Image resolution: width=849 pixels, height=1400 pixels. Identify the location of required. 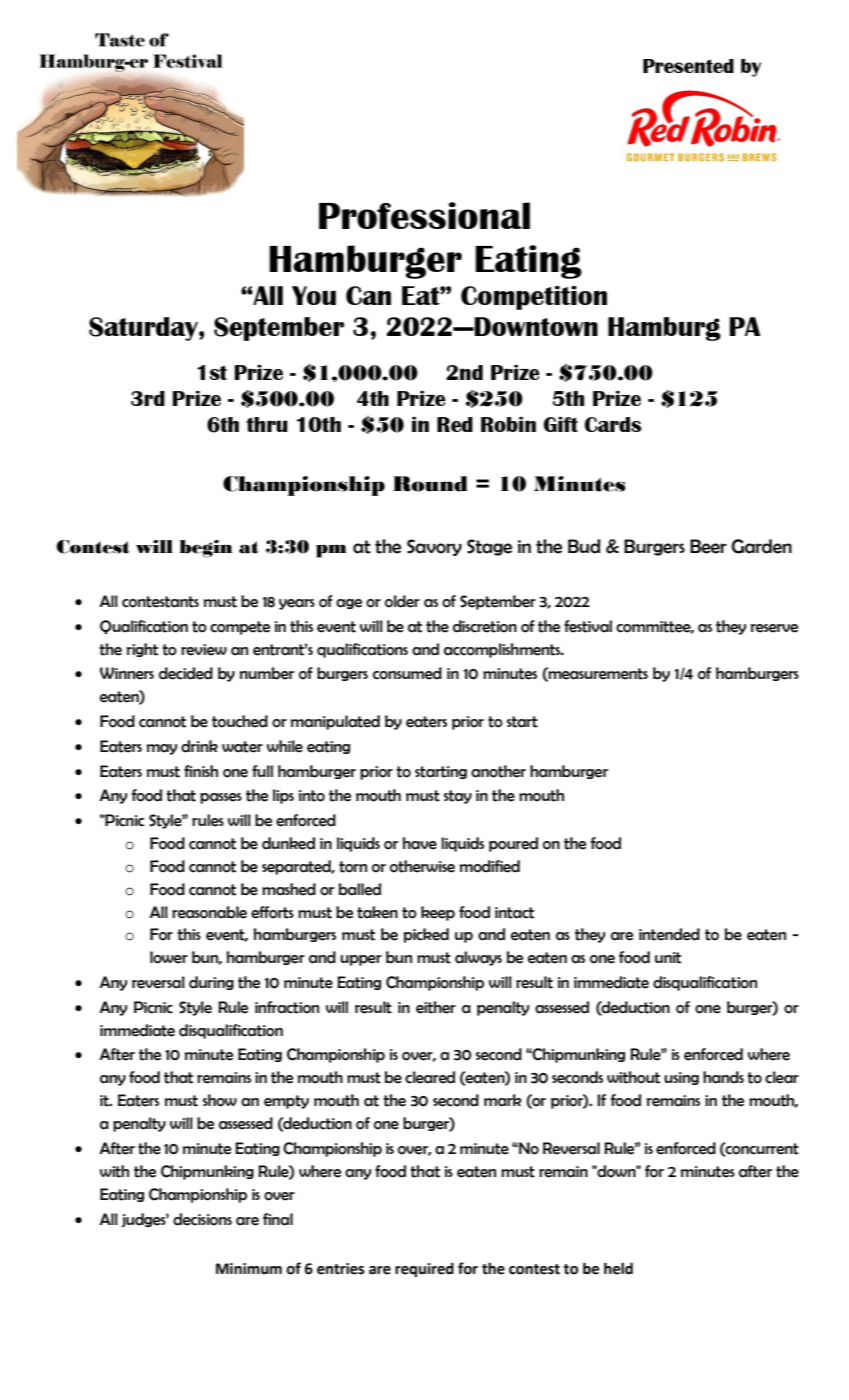
(424, 1270).
